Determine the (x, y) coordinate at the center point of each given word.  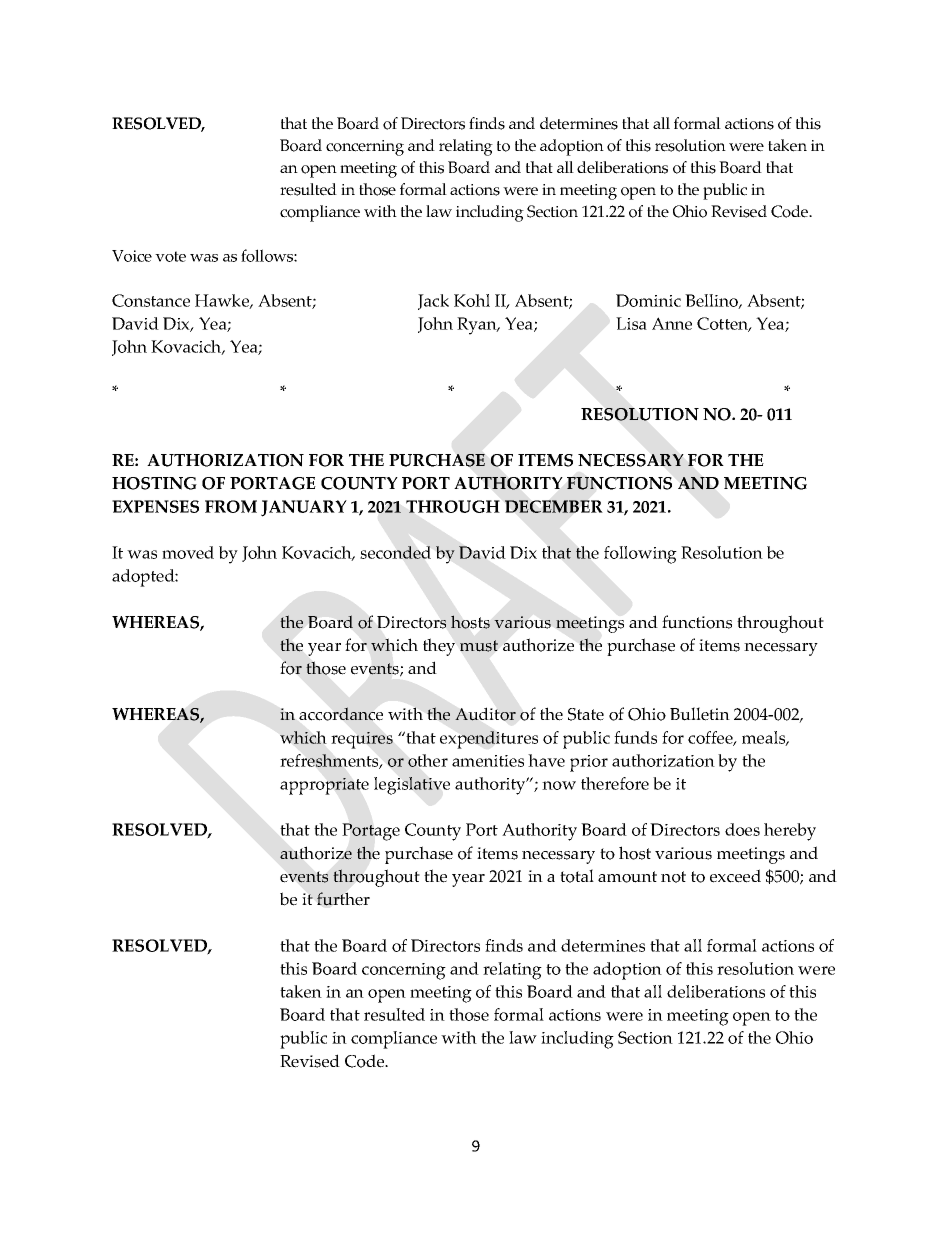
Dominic (648, 300)
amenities (488, 761)
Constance (151, 300)
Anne (672, 323)
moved (188, 552)
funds (635, 737)
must (479, 646)
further (343, 899)
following (640, 555)
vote (170, 256)
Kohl (472, 300)
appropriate (324, 786)
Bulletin (700, 714)
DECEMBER (553, 506)
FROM (231, 506)
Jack (433, 302)
